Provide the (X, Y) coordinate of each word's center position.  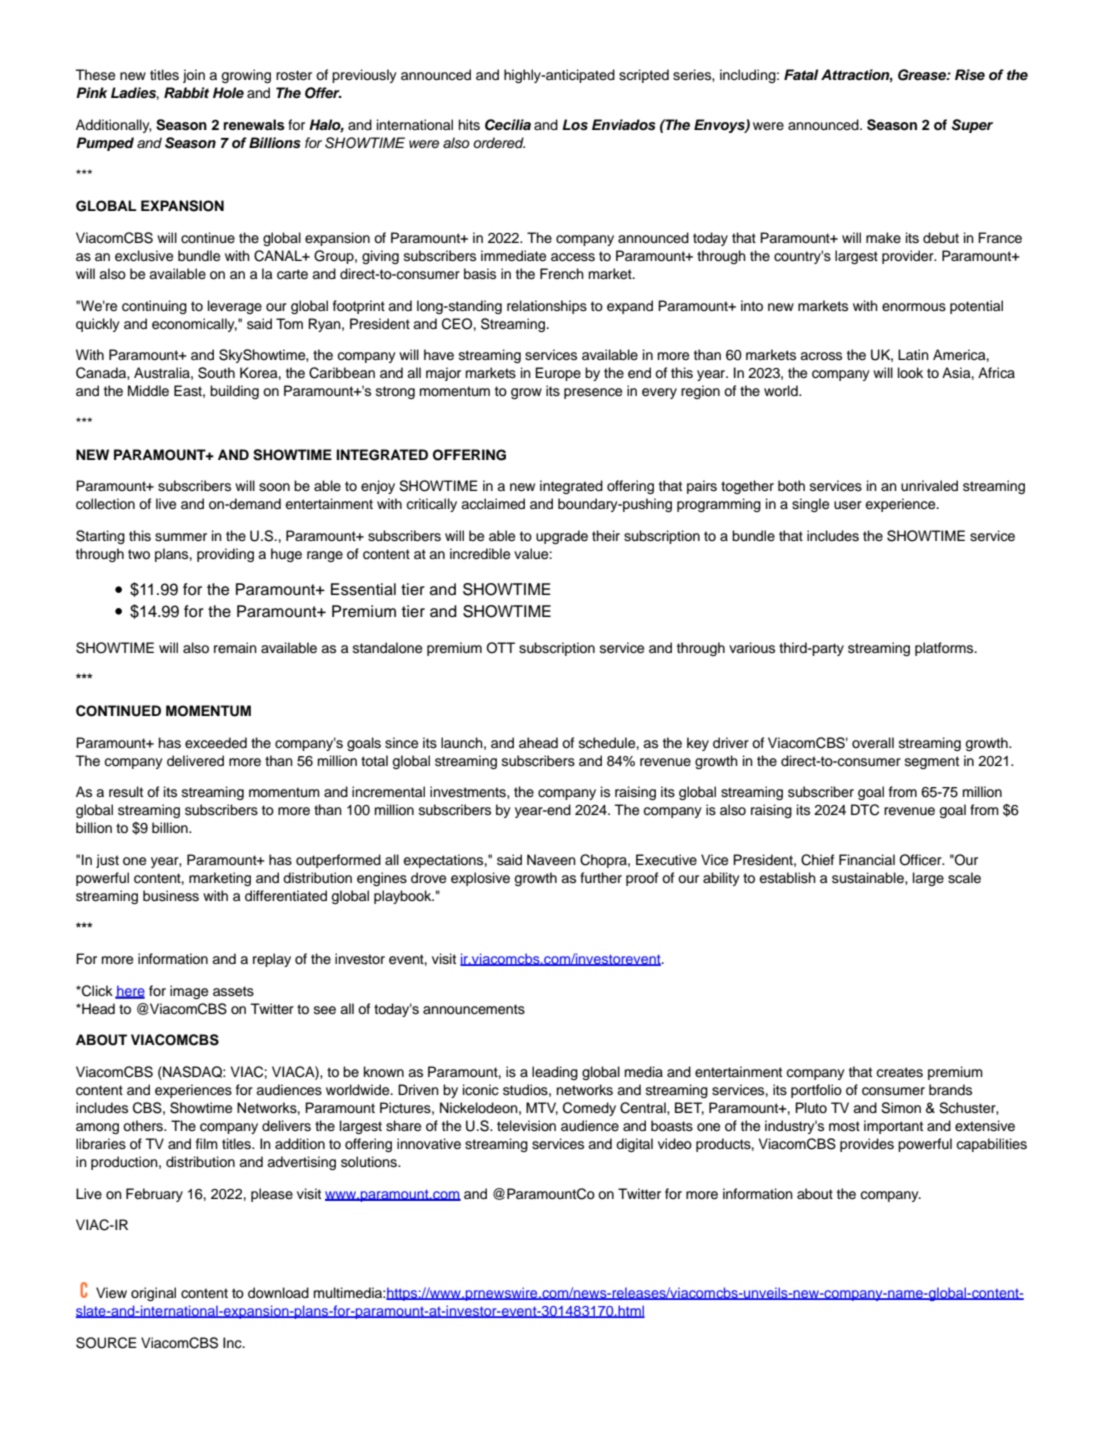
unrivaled (929, 486)
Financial (867, 860)
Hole (228, 93)
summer (181, 537)
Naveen (551, 859)
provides (867, 1145)
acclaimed (493, 504)
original (153, 1294)
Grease (923, 75)
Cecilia (508, 125)
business (171, 896)
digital (634, 1145)
